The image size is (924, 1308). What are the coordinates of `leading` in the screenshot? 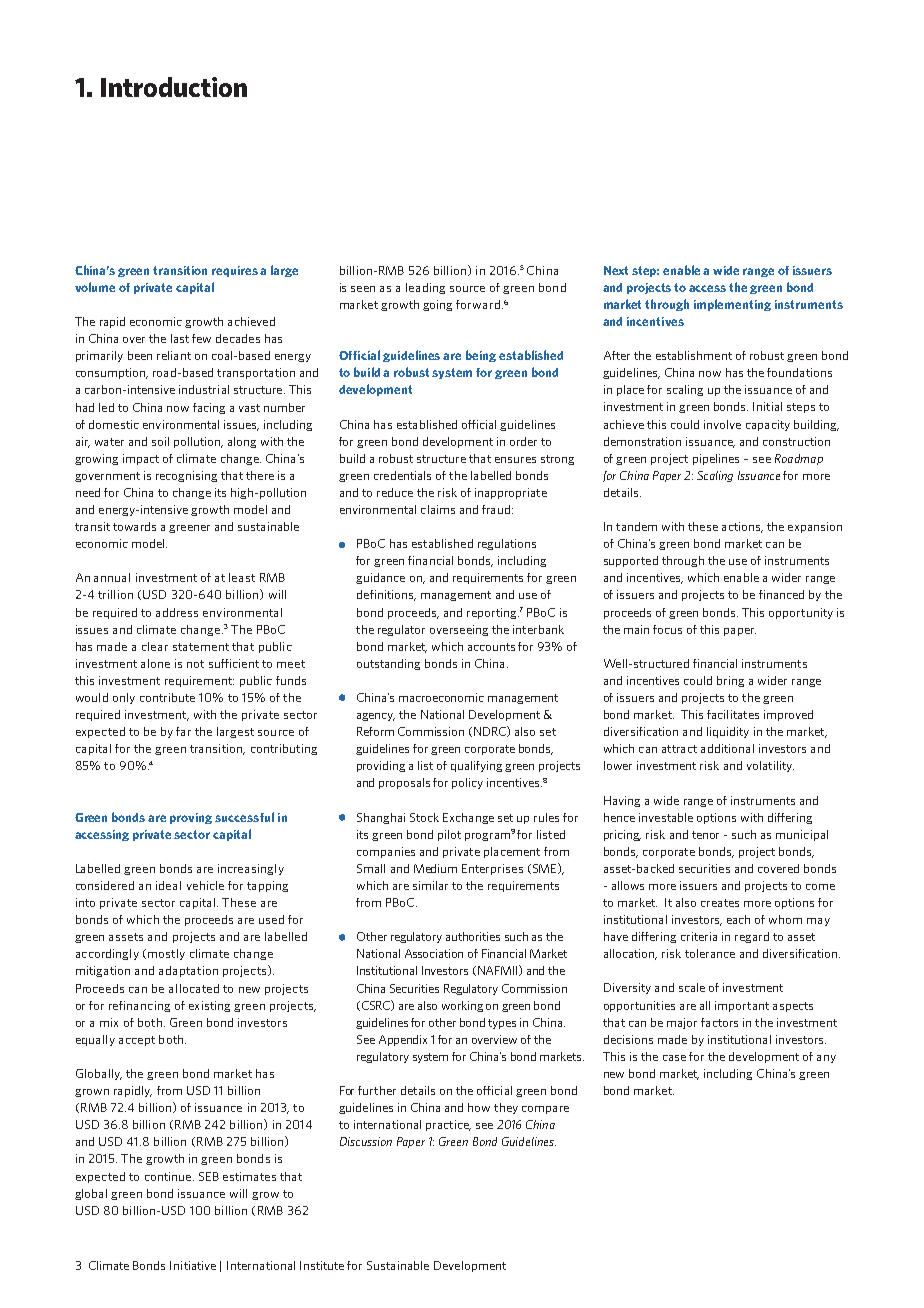 It's located at (425, 288).
